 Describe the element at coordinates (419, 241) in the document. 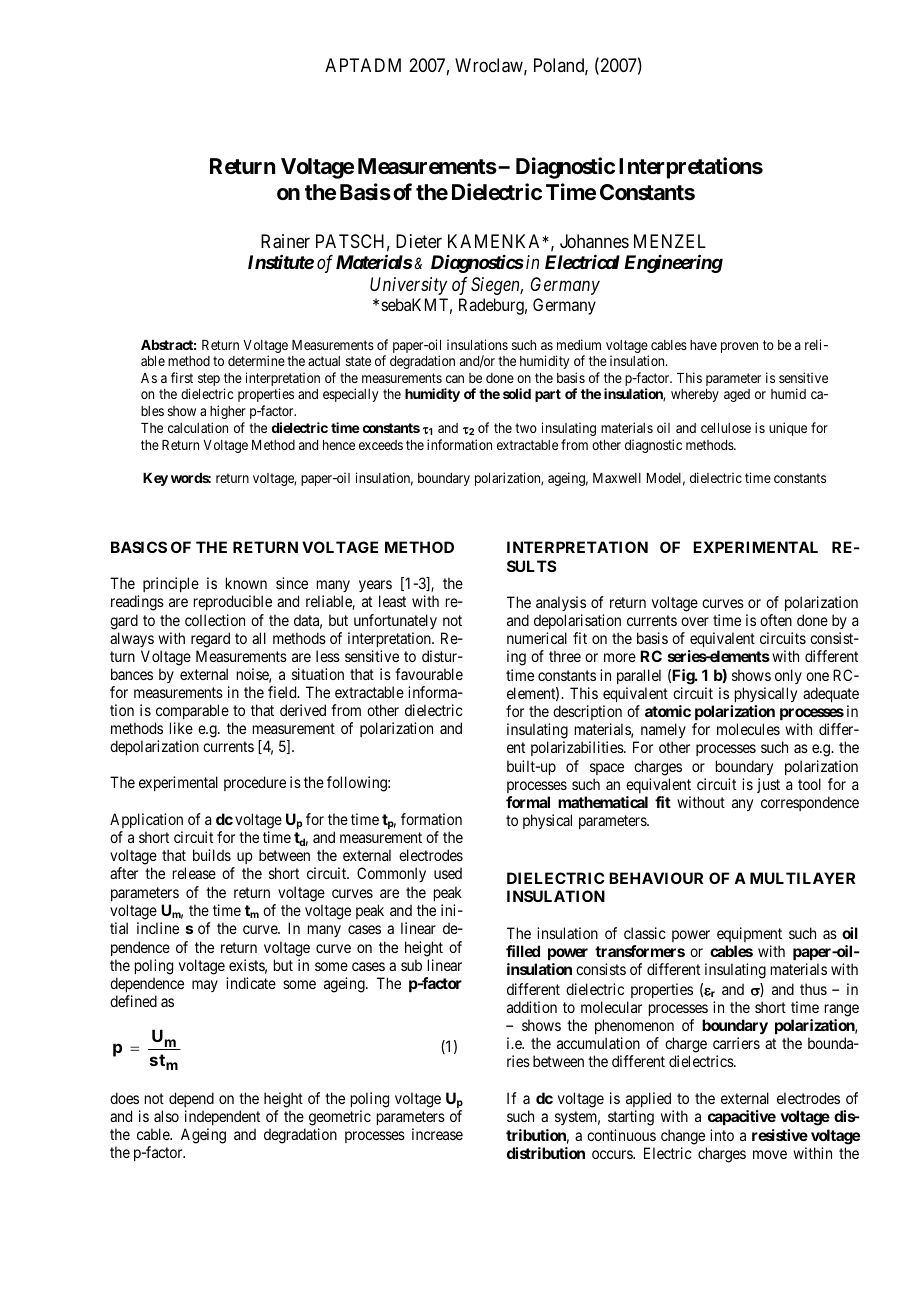

I see `Dieter` at that location.
